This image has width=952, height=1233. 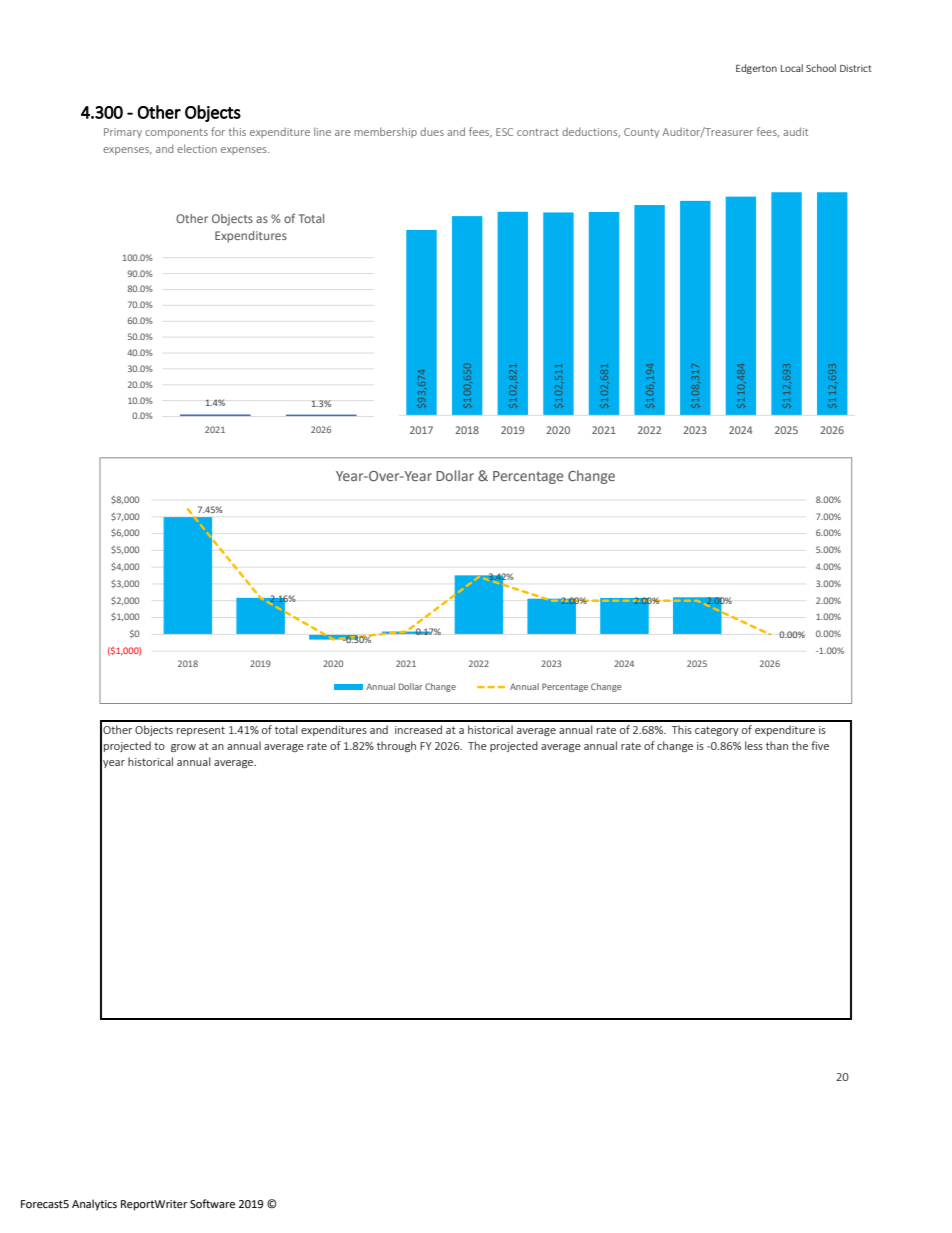 What do you see at coordinates (201, 731) in the image?
I see `represent` at bounding box center [201, 731].
